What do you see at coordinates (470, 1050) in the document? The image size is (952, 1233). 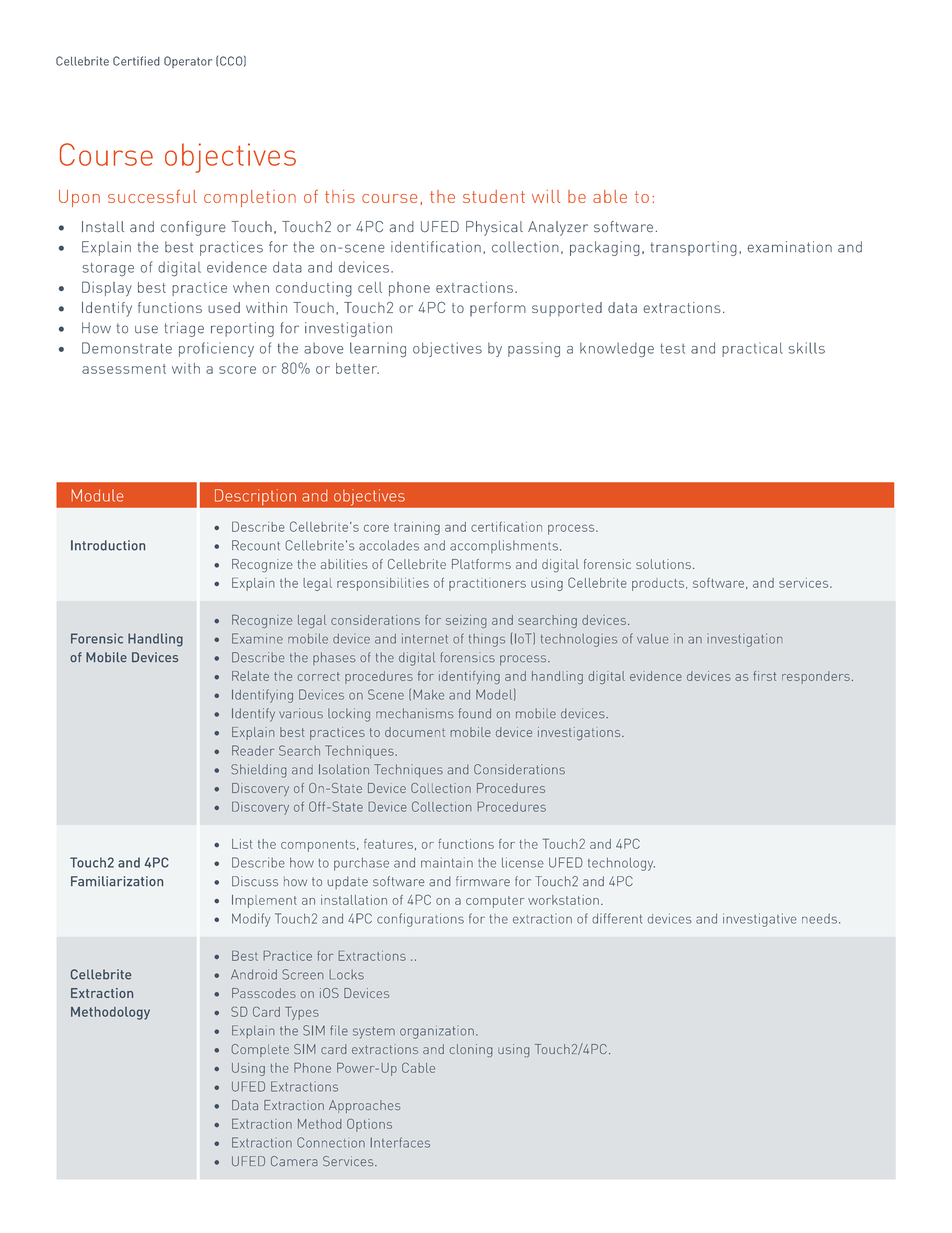 I see `cloning` at bounding box center [470, 1050].
